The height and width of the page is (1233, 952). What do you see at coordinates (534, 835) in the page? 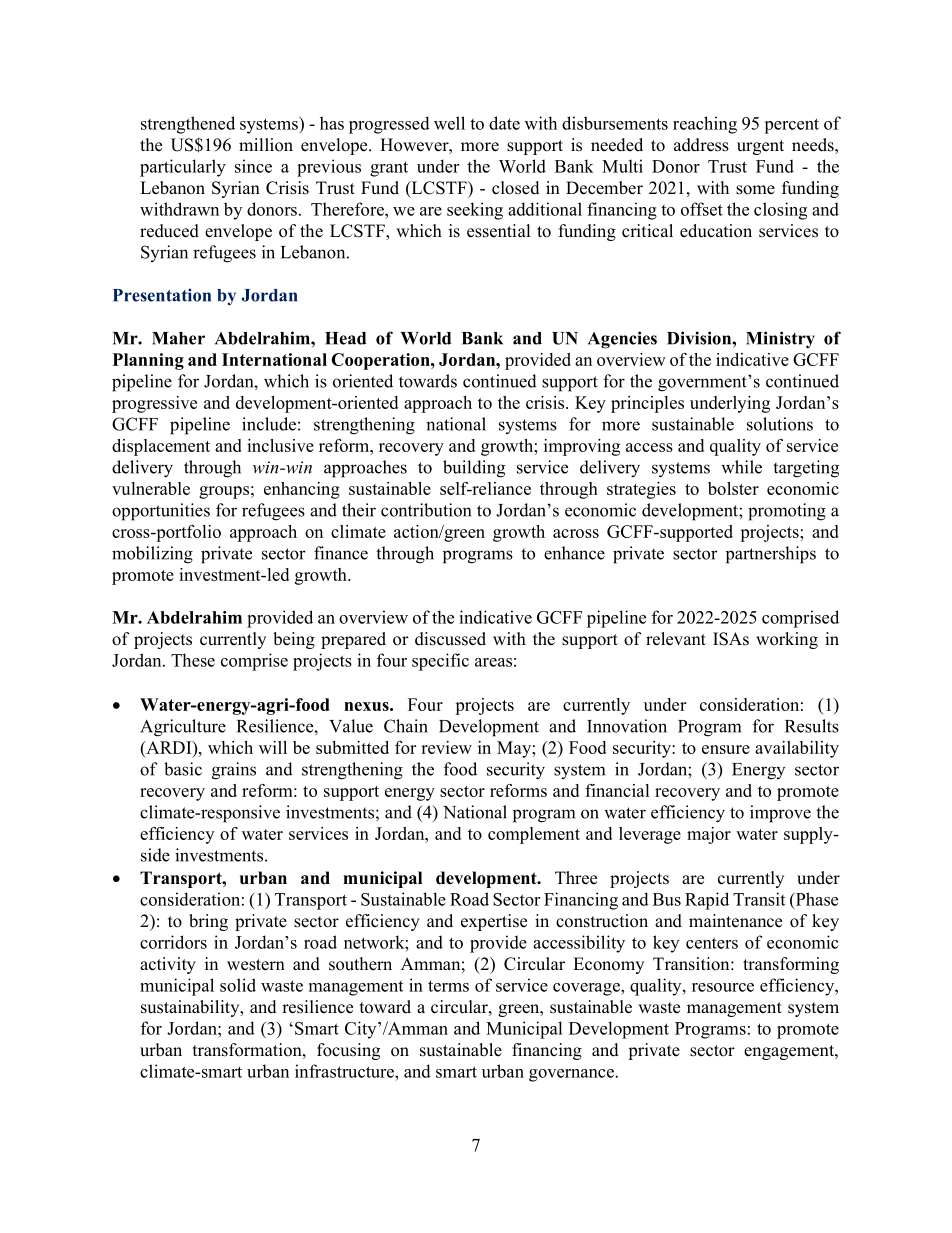
I see `complement` at bounding box center [534, 835].
